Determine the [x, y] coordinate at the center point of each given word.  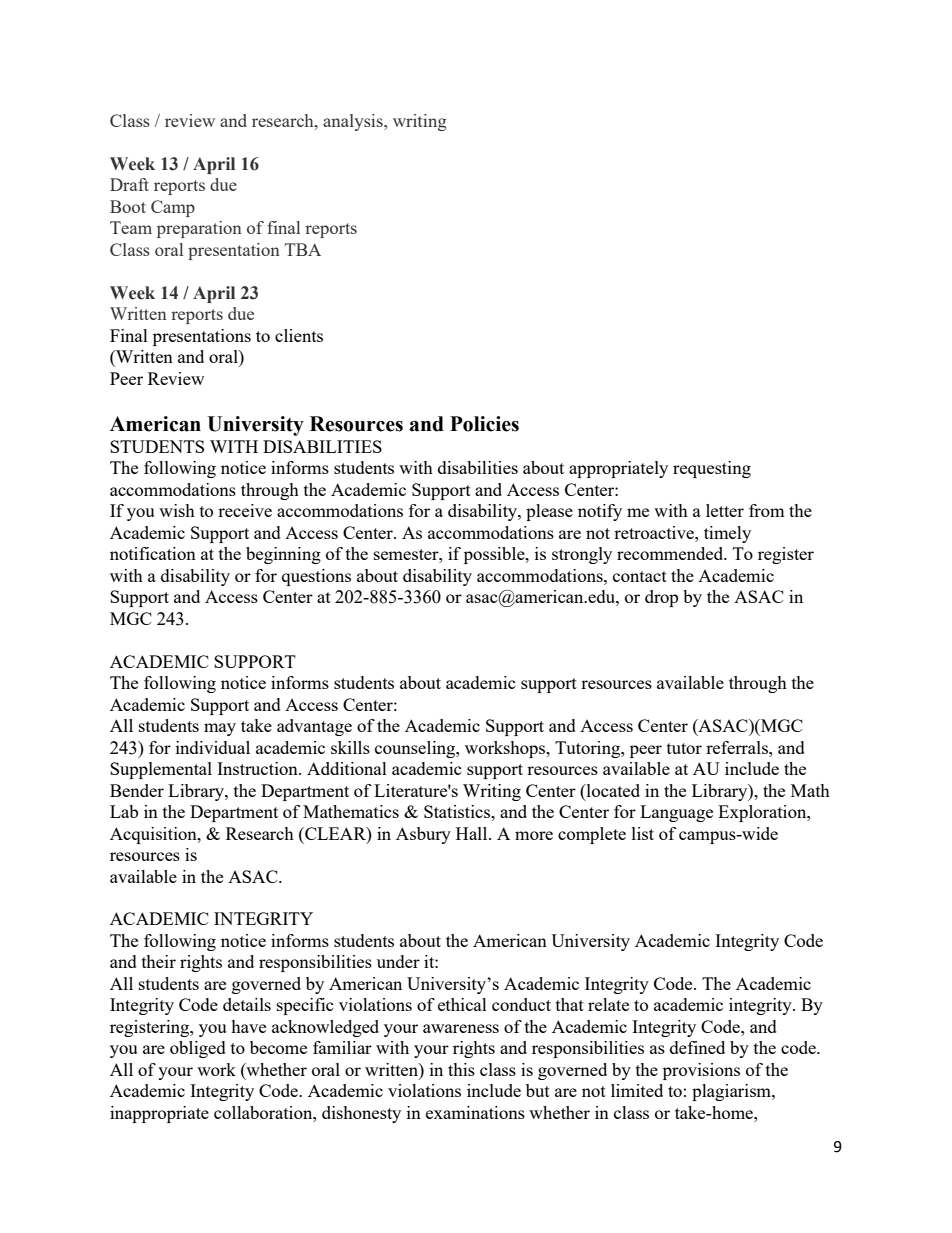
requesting [712, 469]
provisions [701, 1071]
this [461, 1069]
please [549, 512]
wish [177, 510]
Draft [129, 184]
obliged [198, 1049]
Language [676, 813]
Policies [484, 424]
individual [213, 747]
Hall [473, 833]
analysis [354, 122]
